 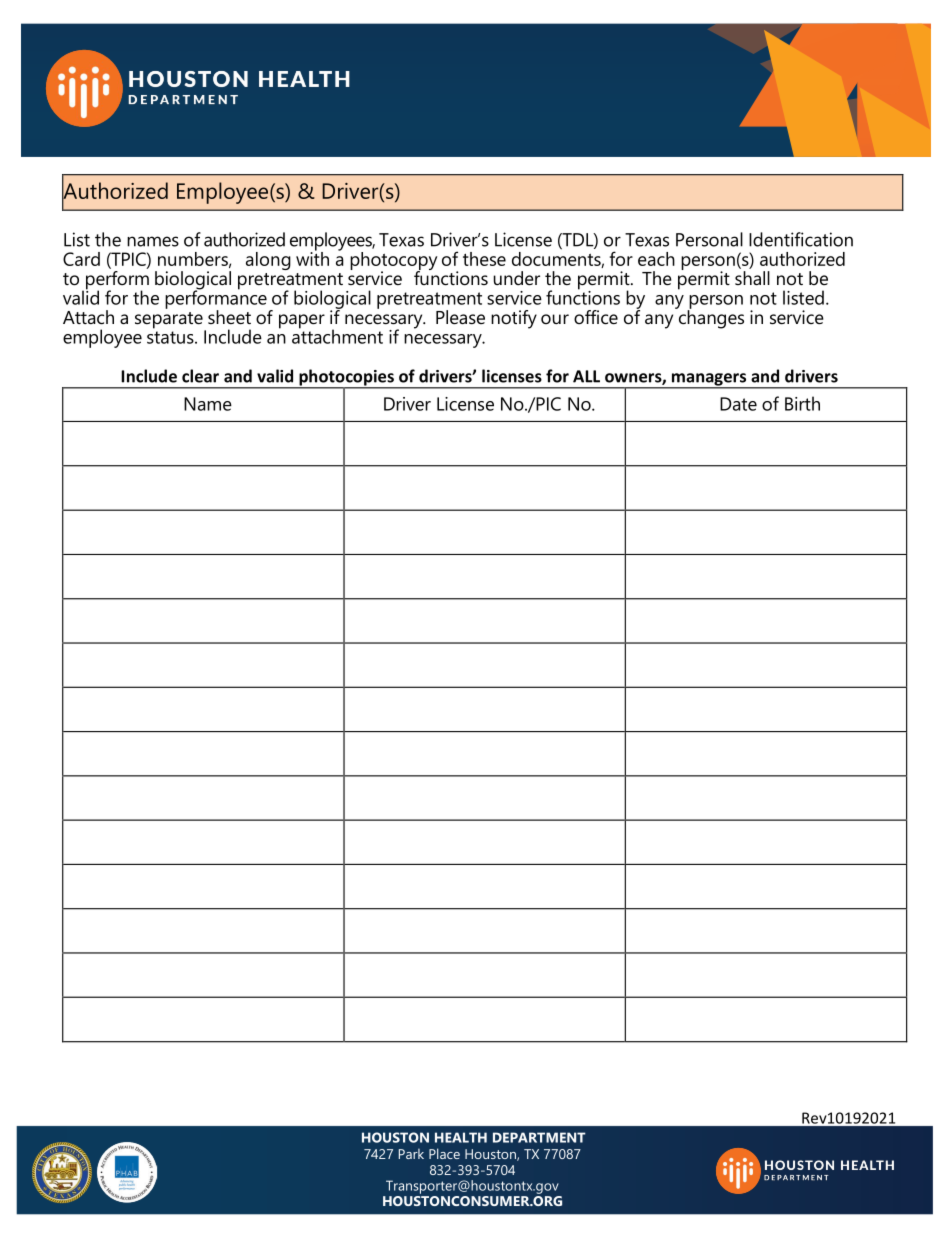 What do you see at coordinates (200, 376) in the image?
I see `clear` at bounding box center [200, 376].
